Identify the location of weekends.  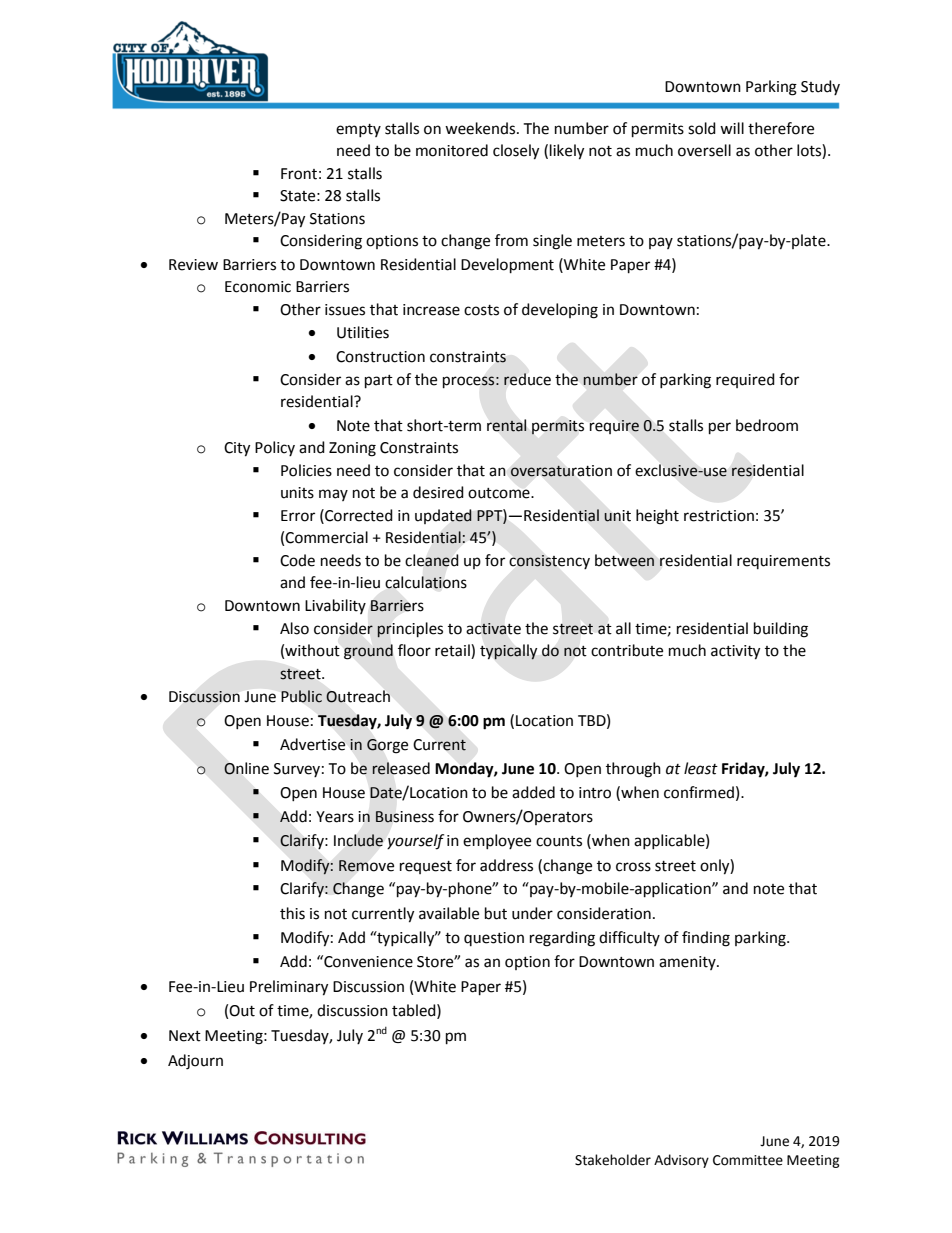
(481, 128).
